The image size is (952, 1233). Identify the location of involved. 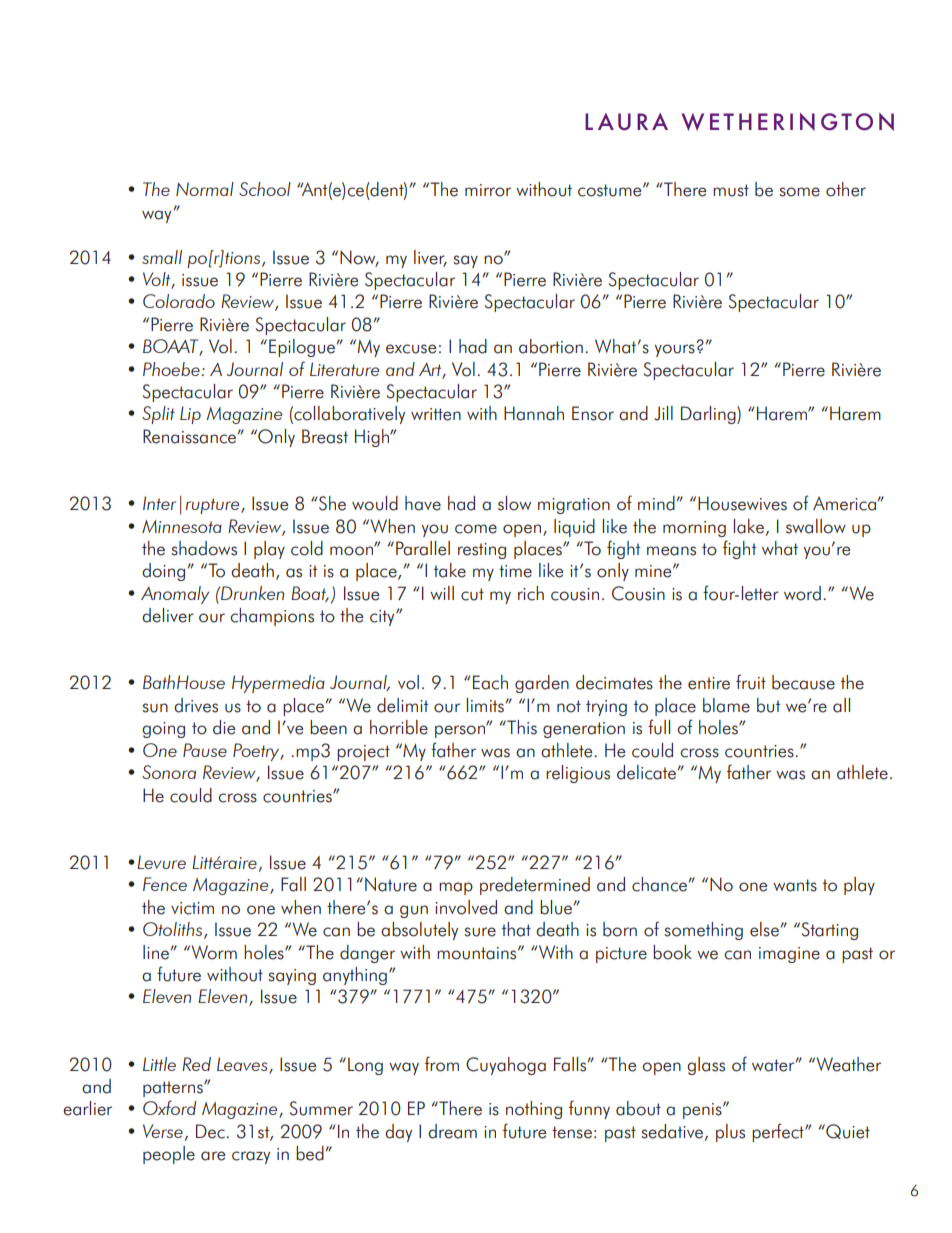
(466, 907).
